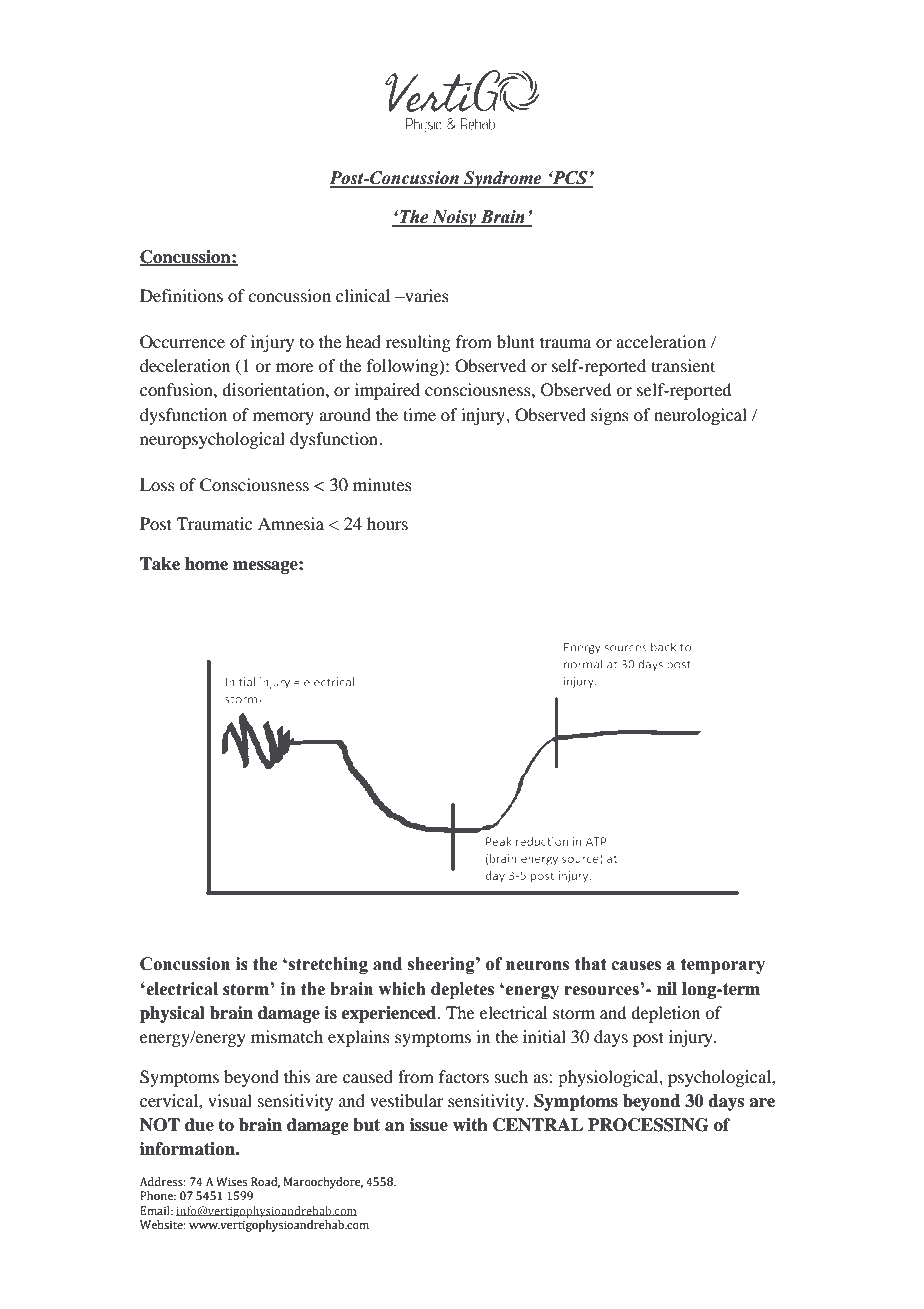  What do you see at coordinates (181, 295) in the document?
I see `Definitions` at bounding box center [181, 295].
